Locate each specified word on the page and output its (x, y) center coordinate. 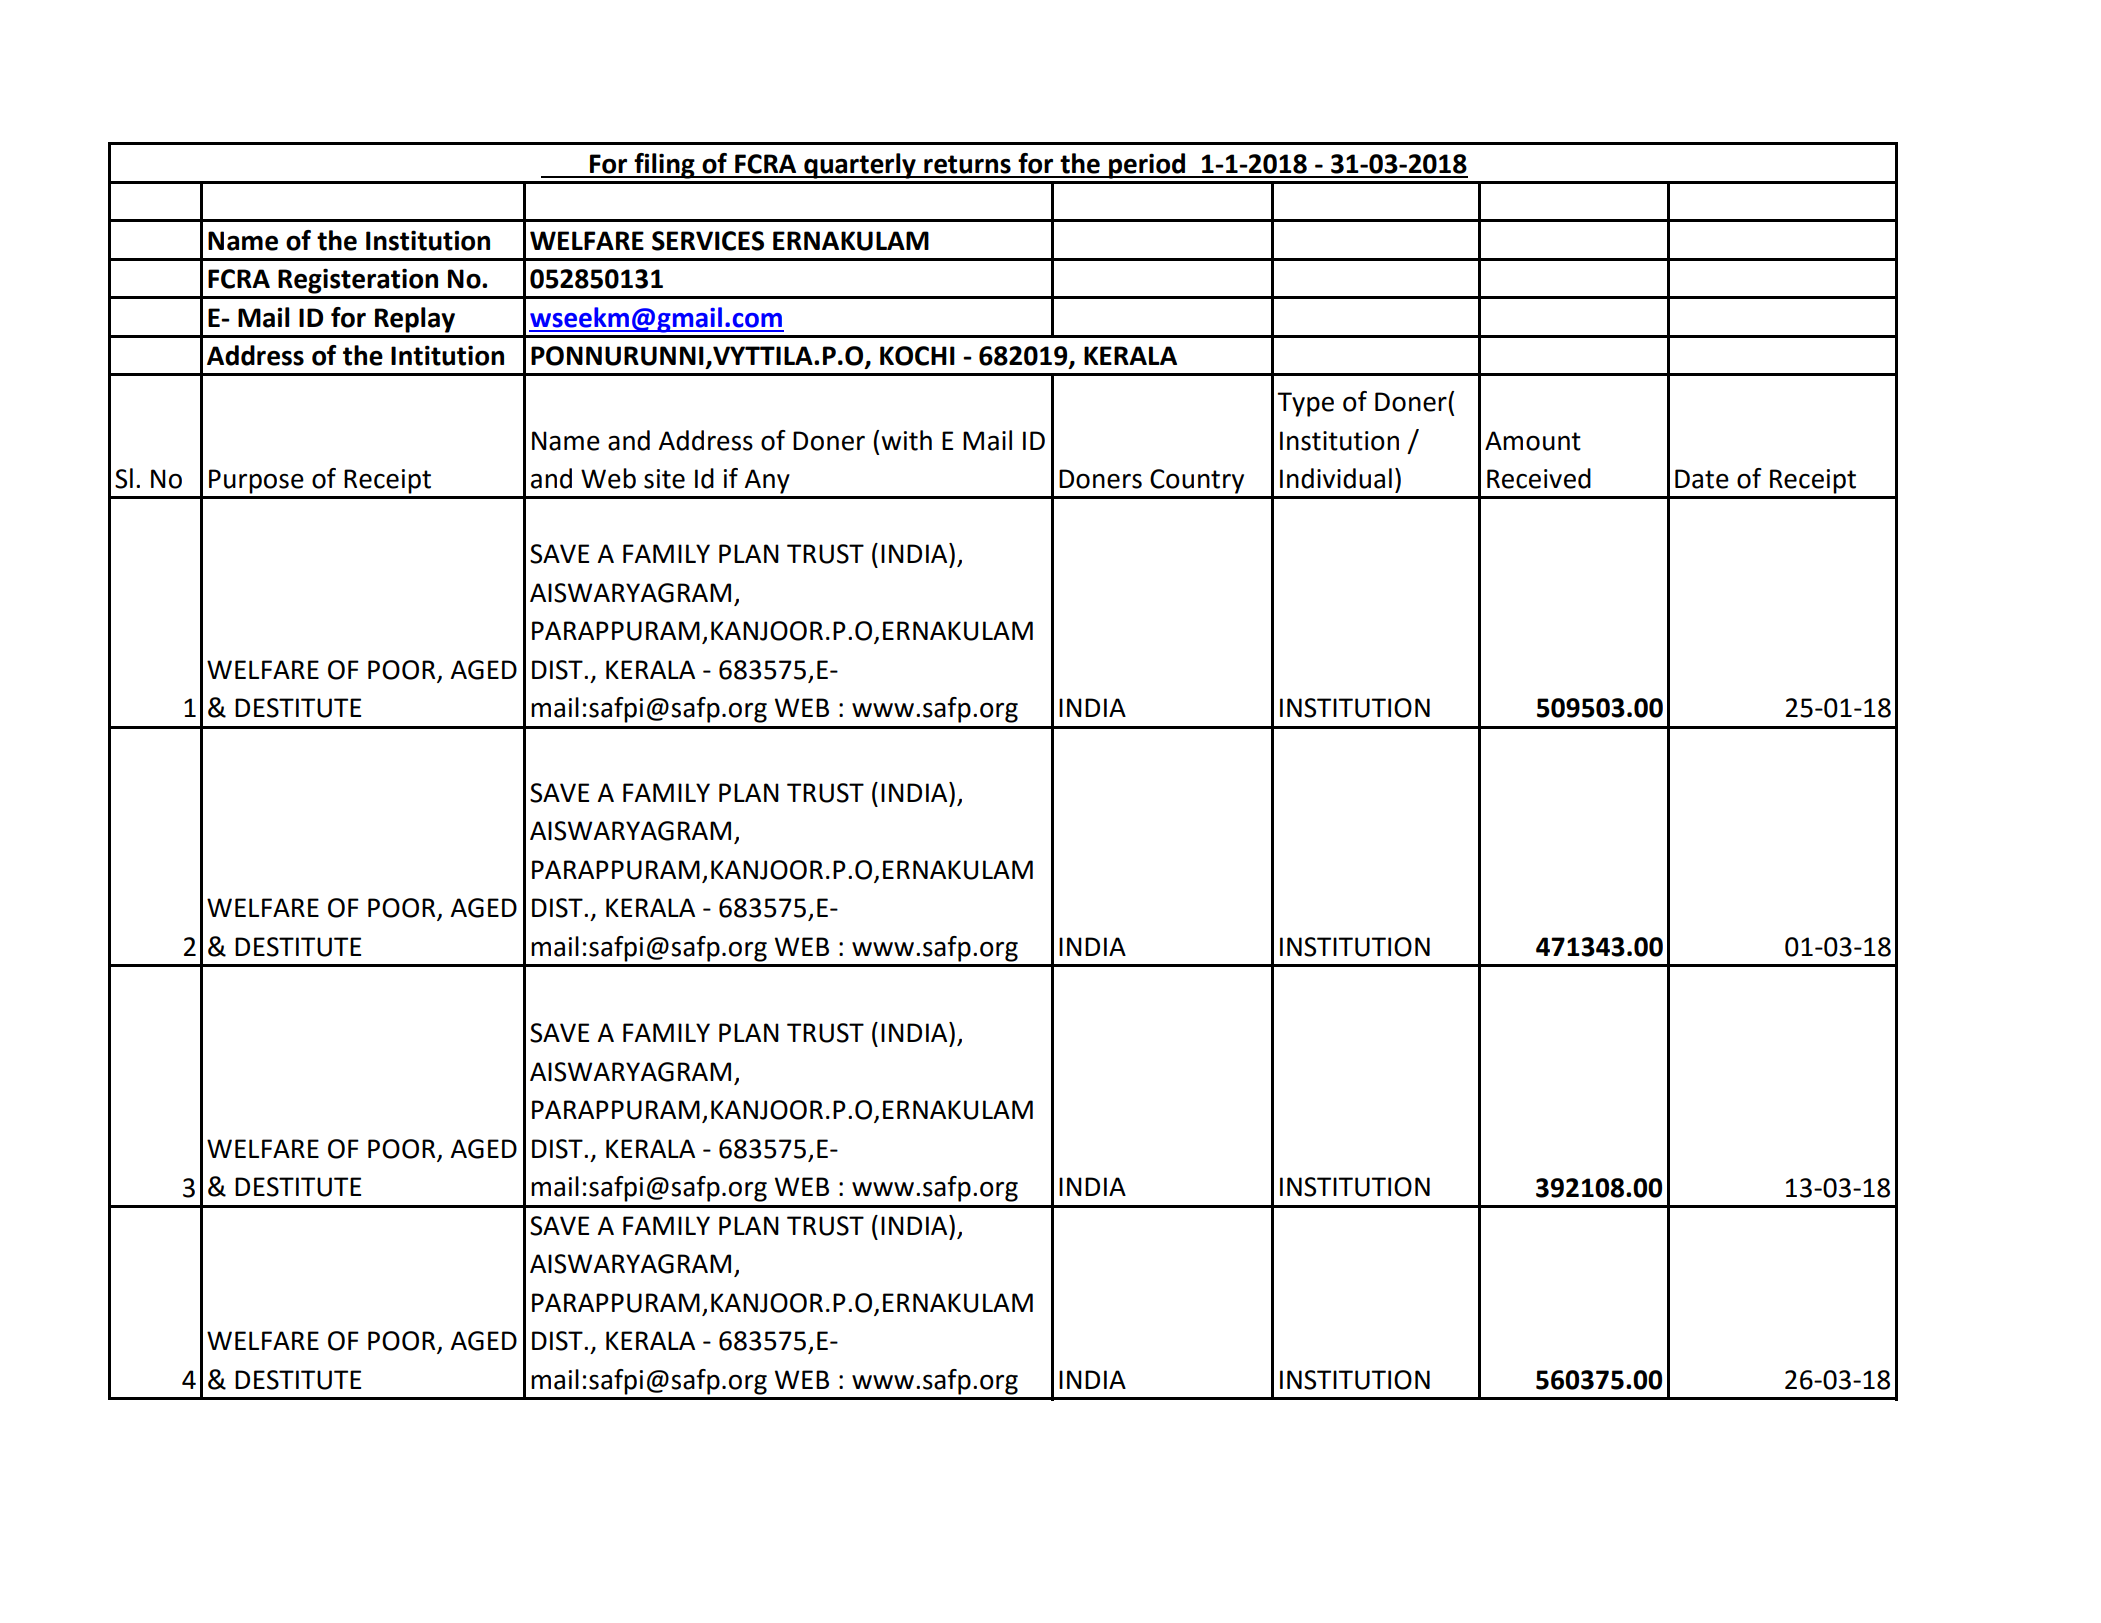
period (1147, 166)
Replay (415, 320)
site (664, 479)
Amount (1533, 441)
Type (1305, 404)
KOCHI (917, 356)
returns (967, 164)
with (907, 440)
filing (664, 166)
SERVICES (708, 241)
